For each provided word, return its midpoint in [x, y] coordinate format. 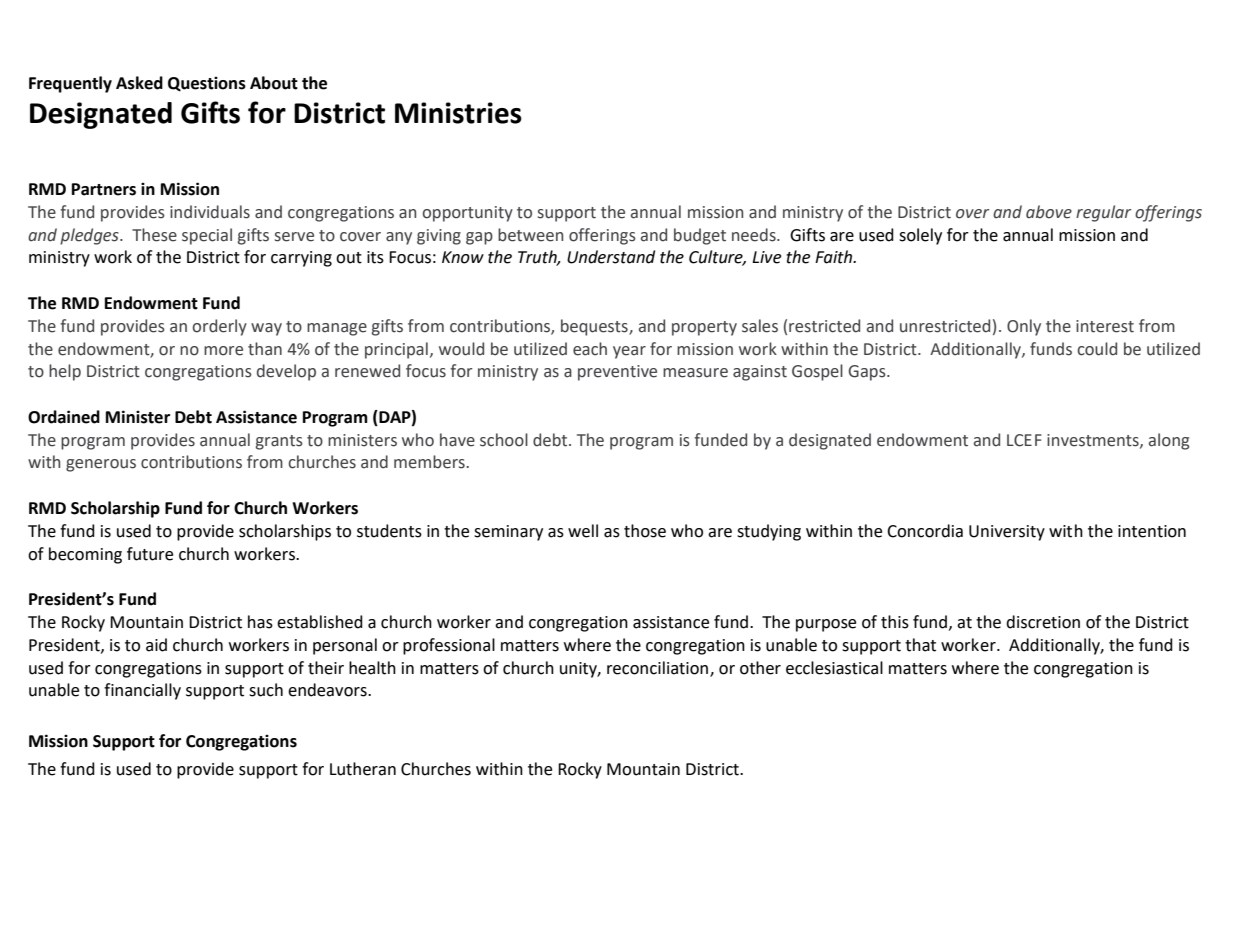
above [1049, 212]
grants [279, 442]
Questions [207, 84]
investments [1094, 441]
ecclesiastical [834, 668]
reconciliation [659, 668]
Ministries [458, 113]
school [504, 440]
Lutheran [363, 769]
